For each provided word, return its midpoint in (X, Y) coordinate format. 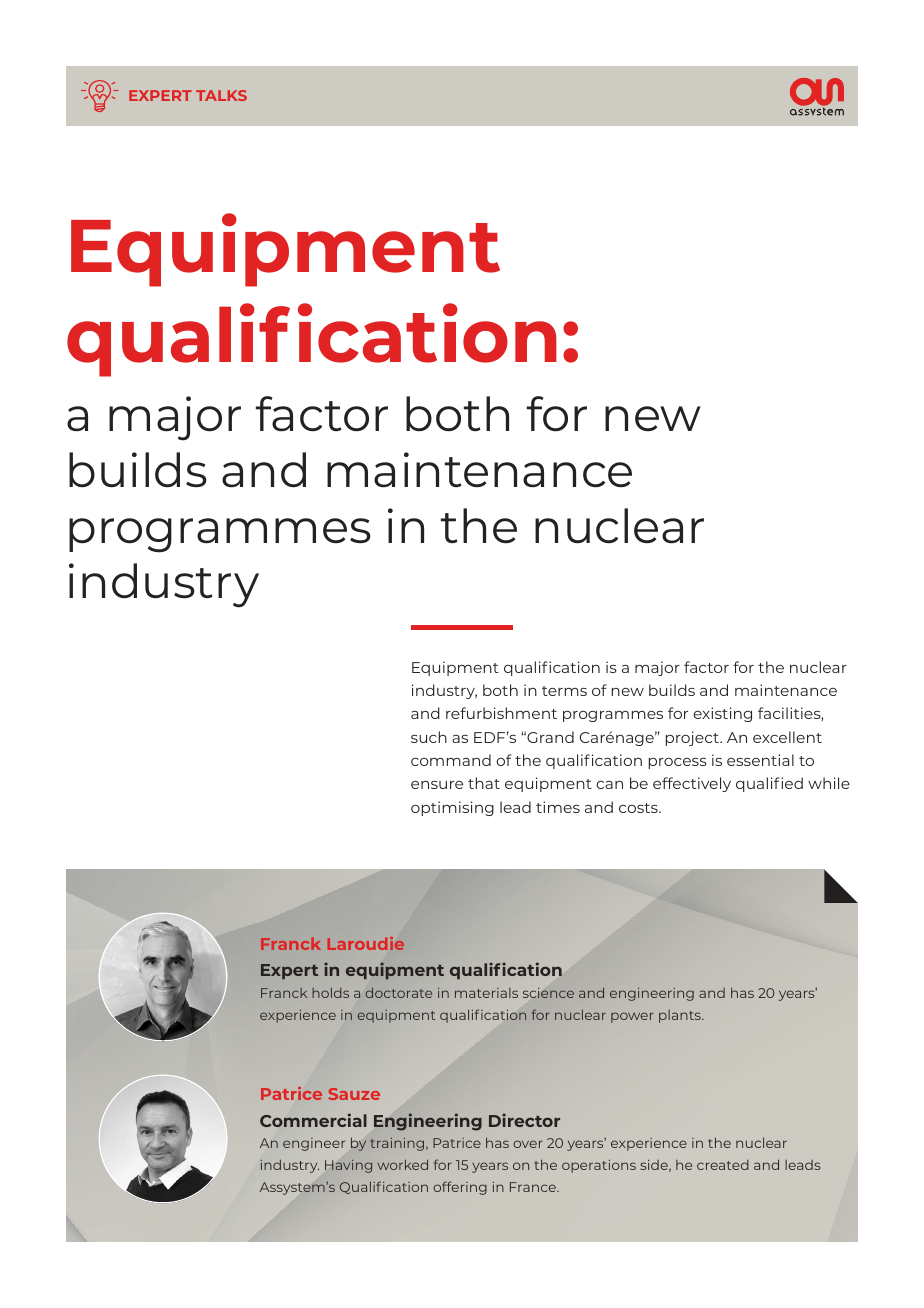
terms (564, 691)
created (723, 1165)
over (528, 1144)
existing (722, 714)
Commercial (313, 1120)
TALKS (221, 95)
